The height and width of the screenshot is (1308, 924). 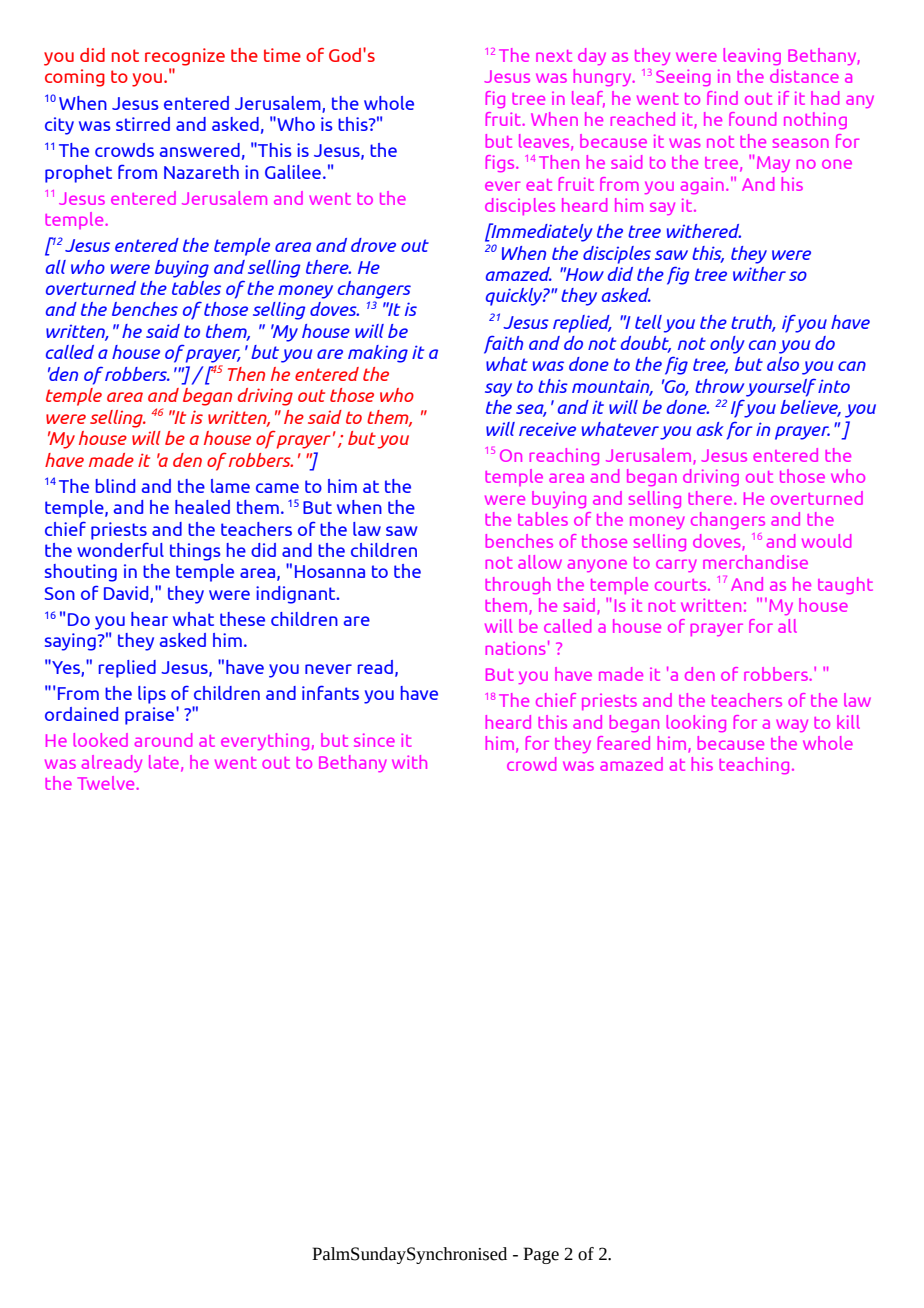 What do you see at coordinates (541, 1255) in the screenshot?
I see `Page` at bounding box center [541, 1255].
